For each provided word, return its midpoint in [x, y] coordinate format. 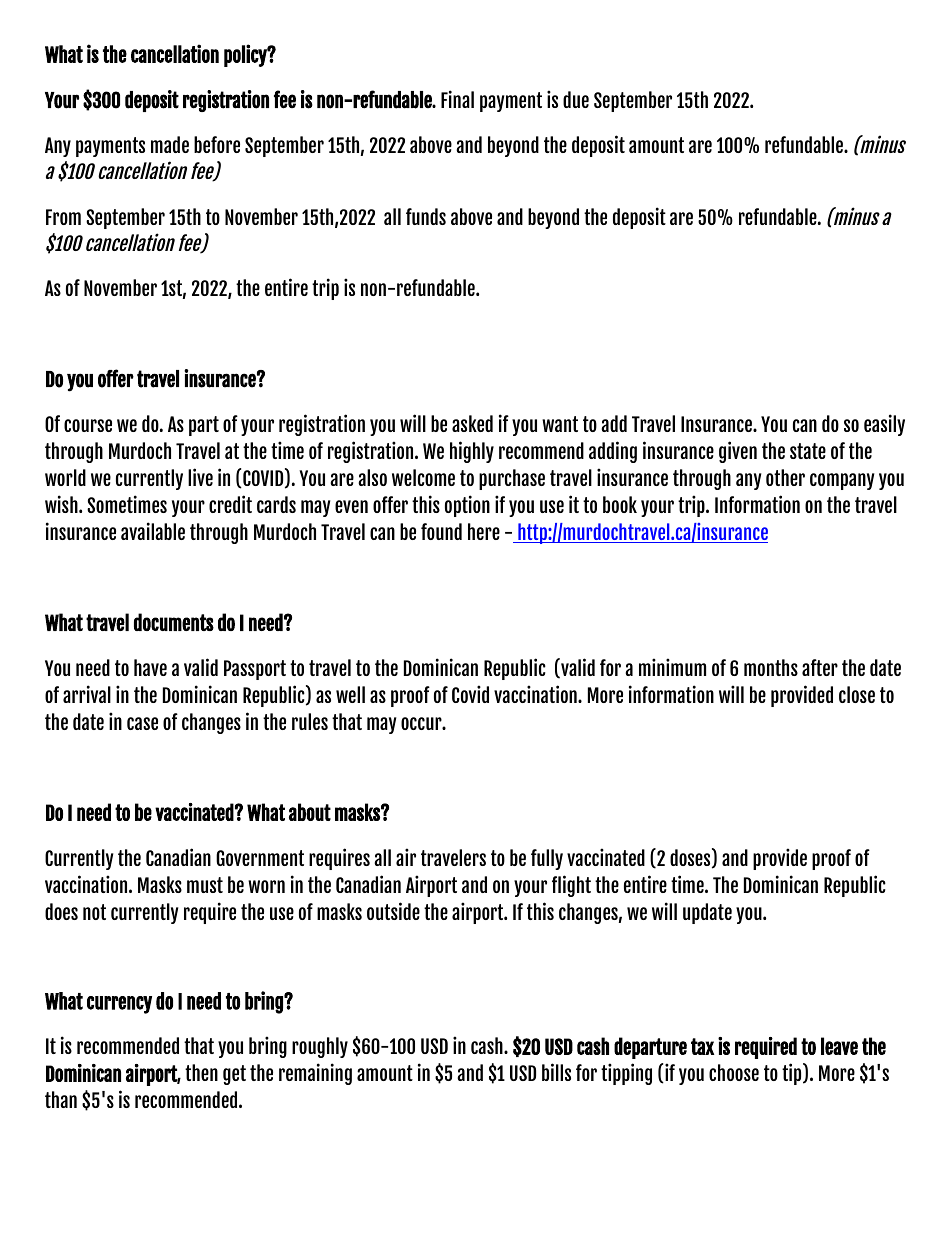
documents [174, 622]
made [170, 144]
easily [884, 425]
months [771, 667]
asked [472, 423]
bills [556, 1072]
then [201, 1072]
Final [457, 99]
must [205, 885]
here [484, 531]
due [576, 99]
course [88, 425]
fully [547, 859]
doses [690, 857]
